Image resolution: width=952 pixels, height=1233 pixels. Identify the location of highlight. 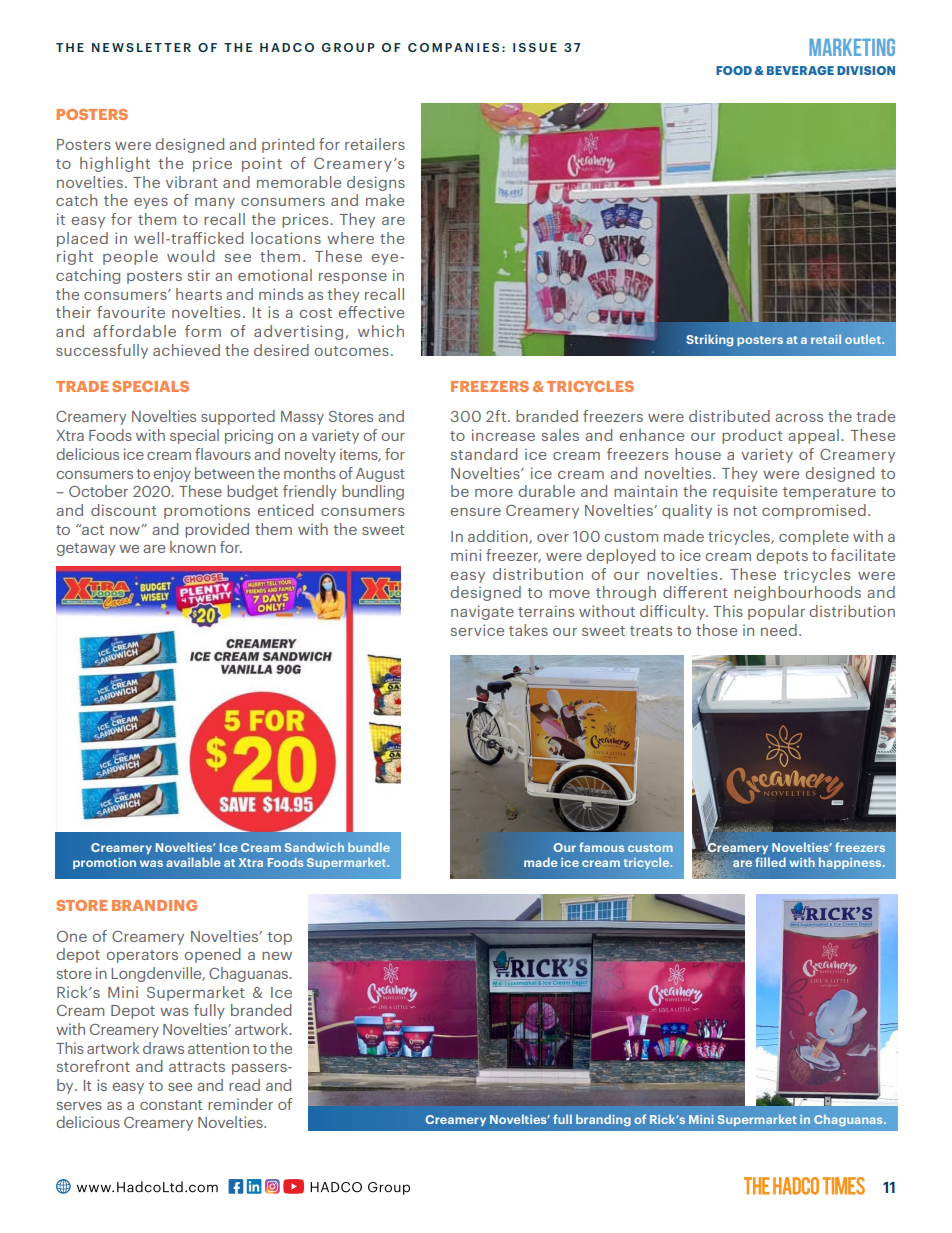
(115, 164).
